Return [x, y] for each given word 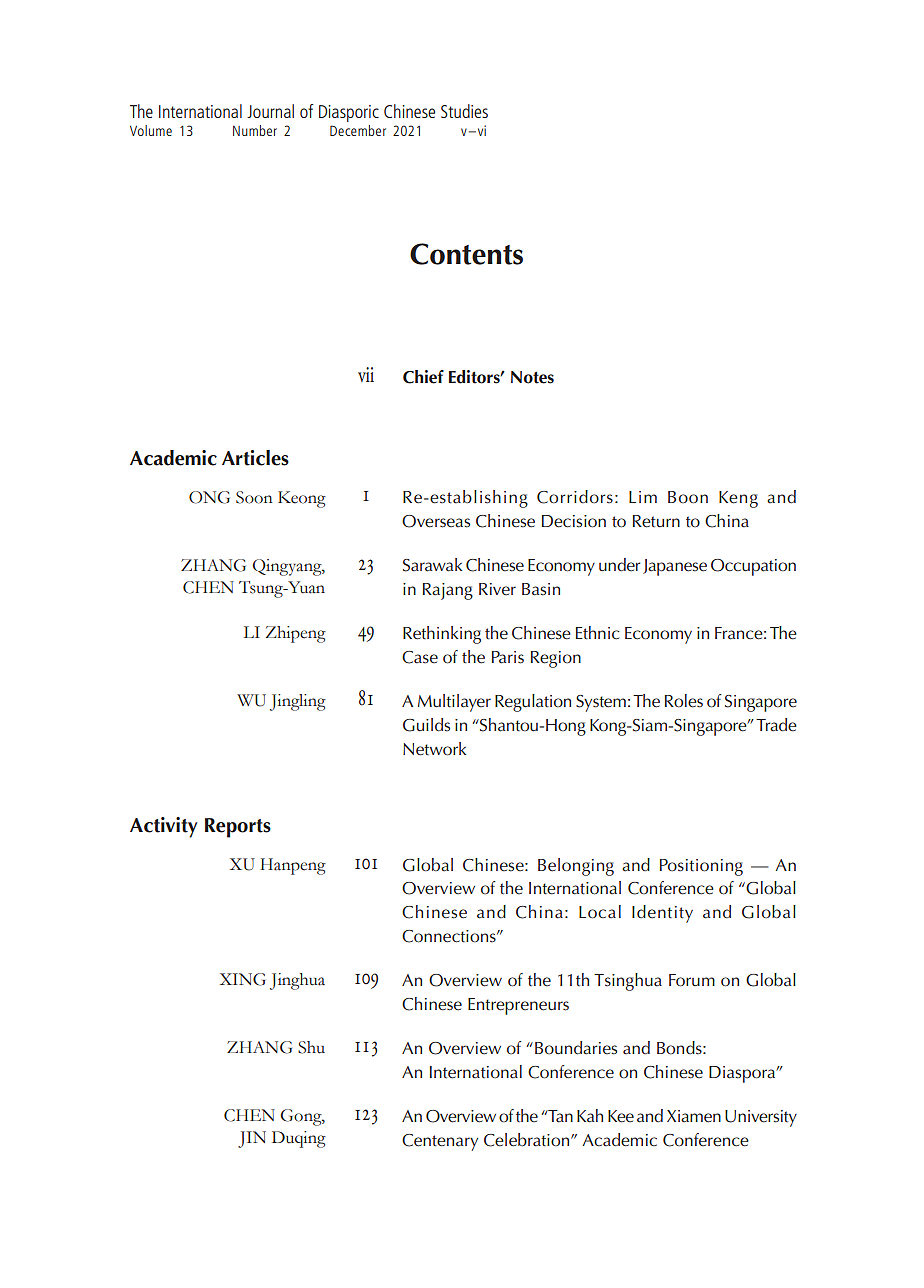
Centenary [440, 1142]
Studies [464, 111]
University [761, 1118]
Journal [270, 111]
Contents [466, 254]
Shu [311, 1047]
